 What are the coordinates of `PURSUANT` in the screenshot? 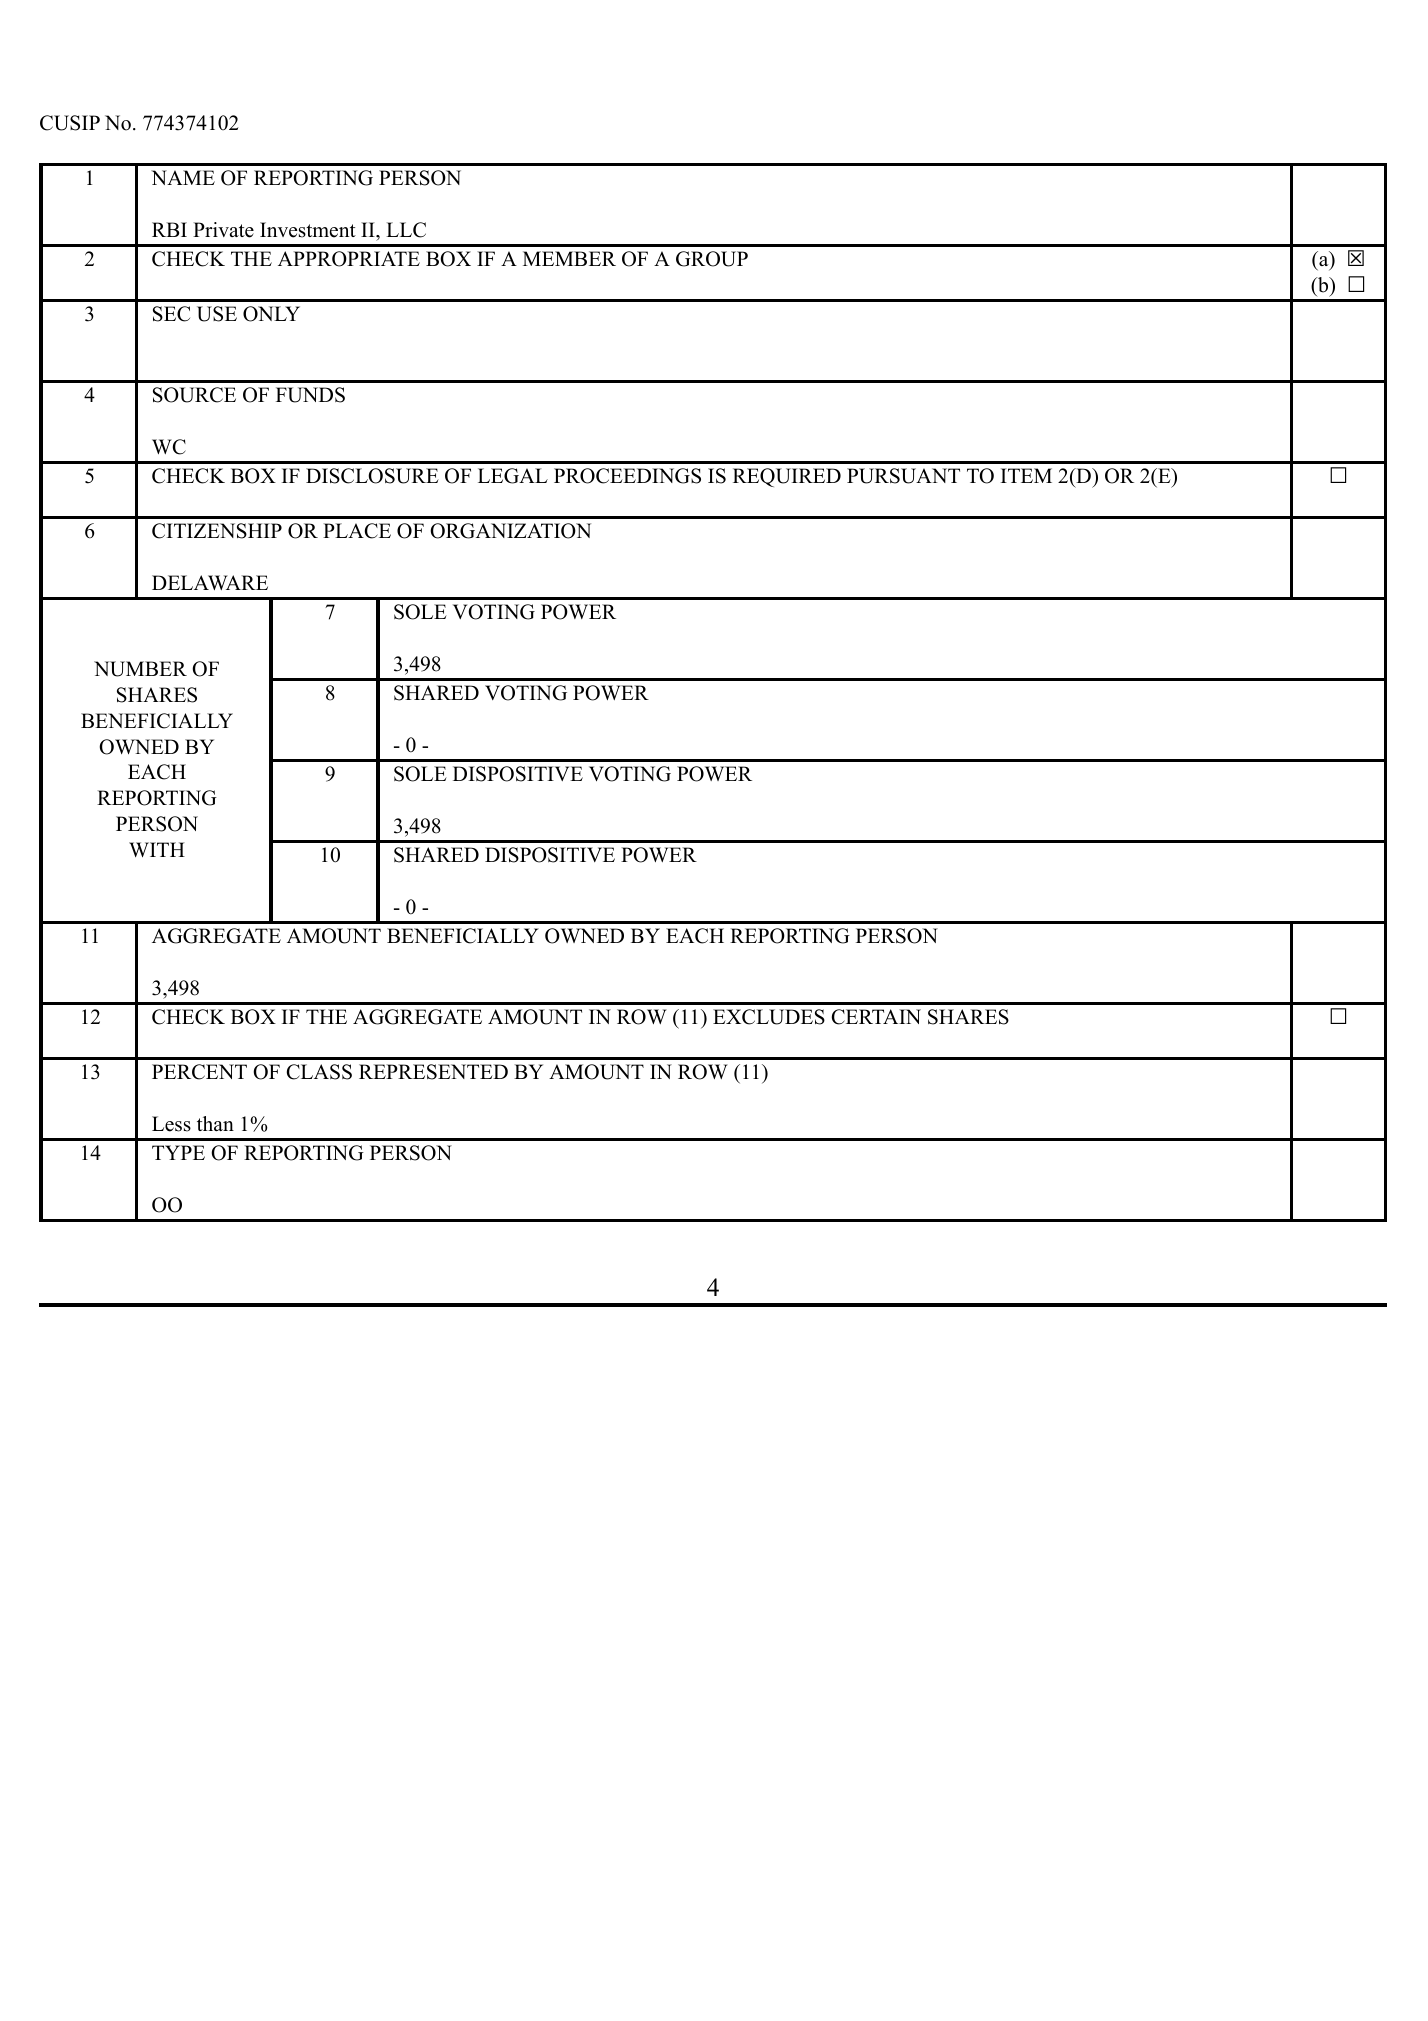 It's located at (903, 476).
